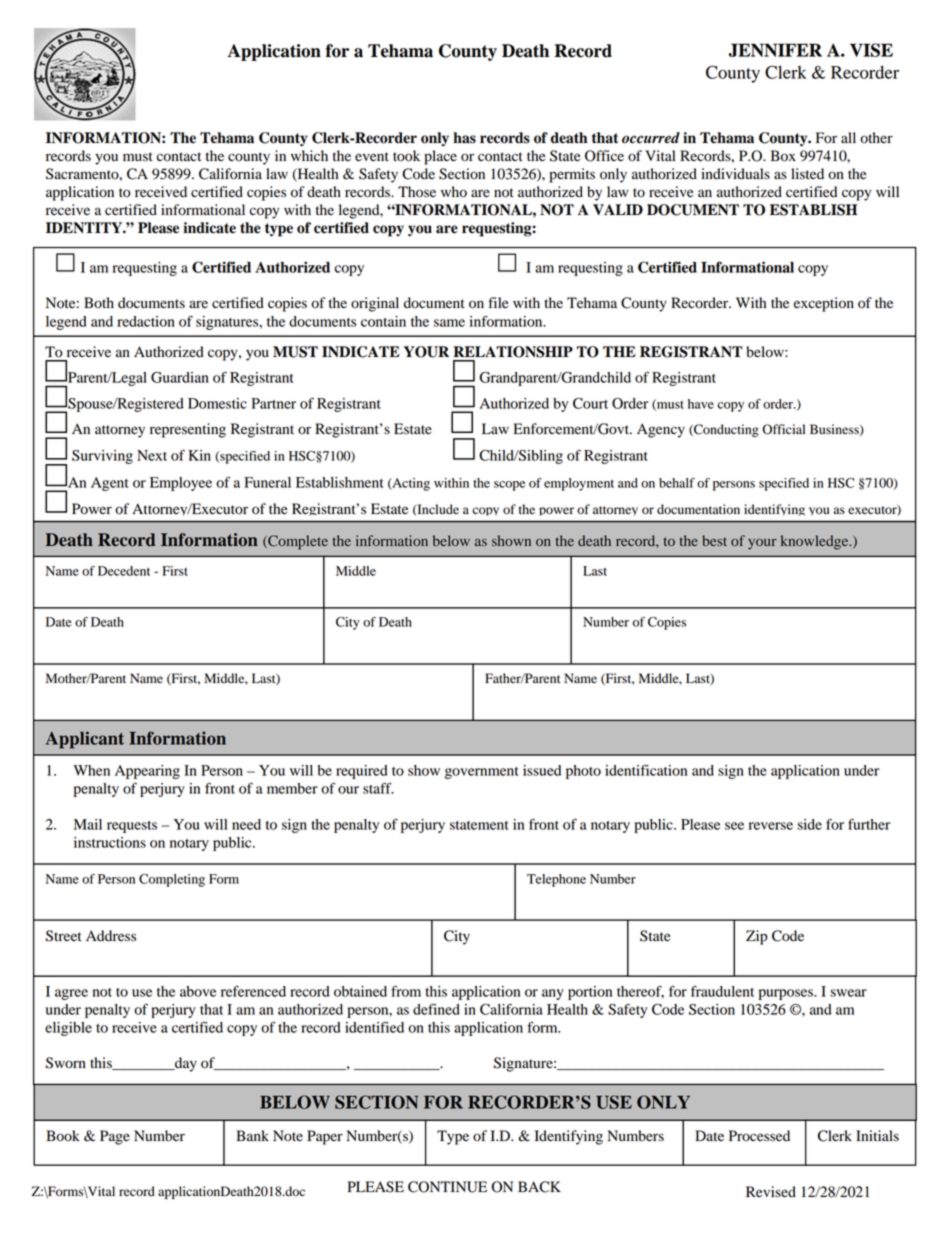 Image resolution: width=952 pixels, height=1233 pixels. Describe the element at coordinates (309, 155) in the page. I see `which` at that location.
